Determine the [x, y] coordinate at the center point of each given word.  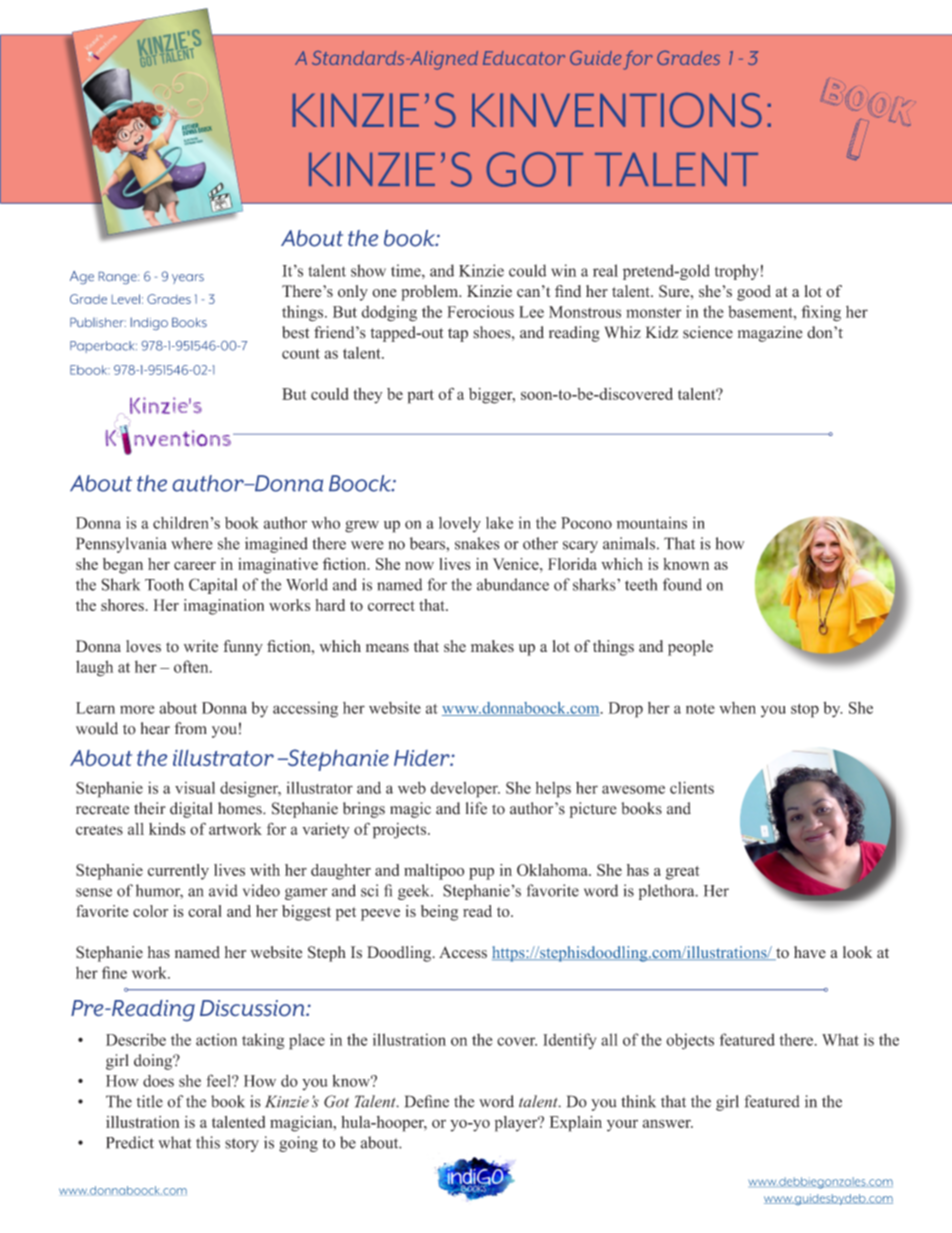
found [682, 584]
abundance [513, 584]
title [150, 1101]
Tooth [164, 584]
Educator [524, 58]
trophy [737, 272]
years [188, 279]
